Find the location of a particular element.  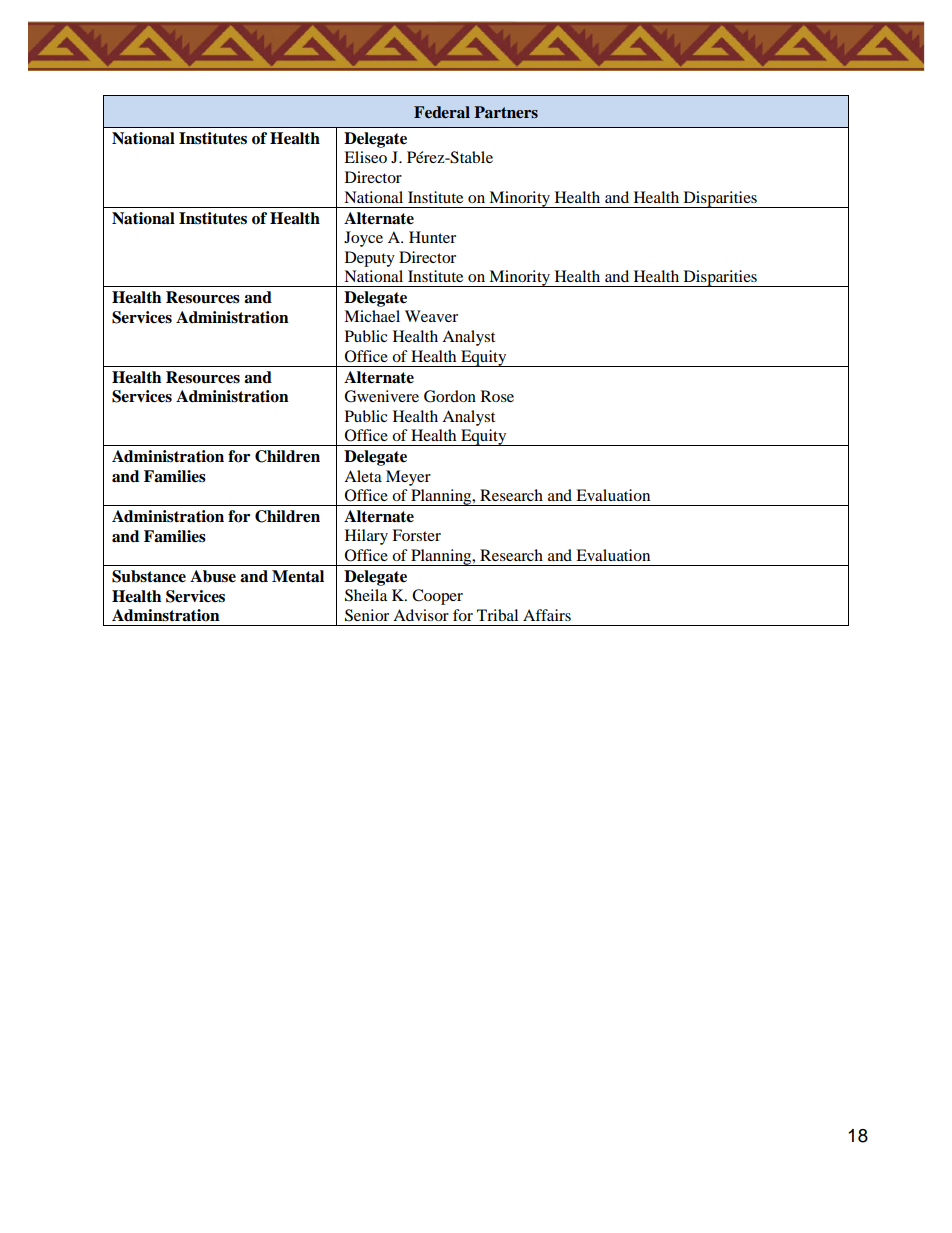

Rose is located at coordinates (497, 396).
